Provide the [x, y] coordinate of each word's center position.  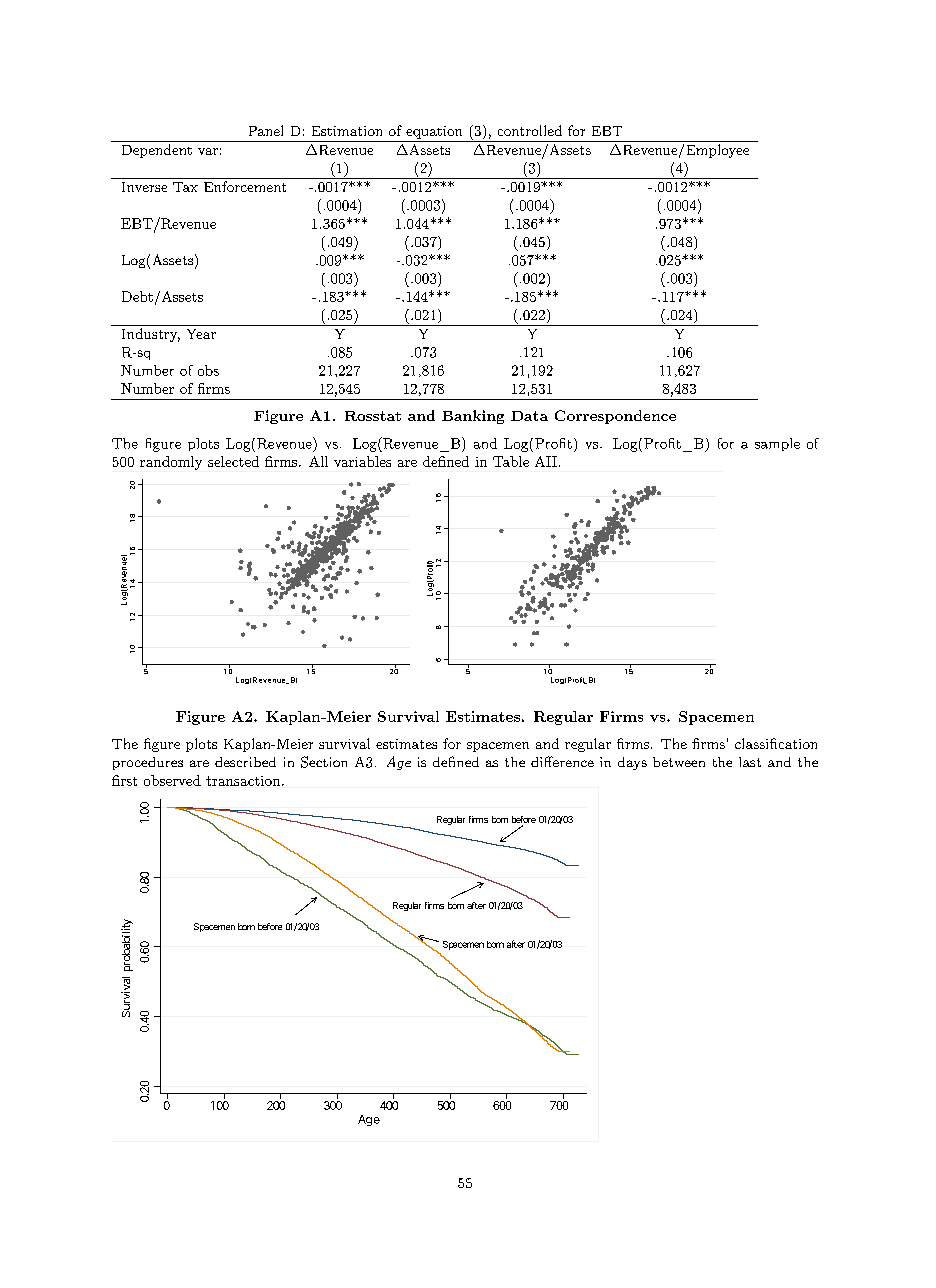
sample [777, 444]
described [245, 762]
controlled [530, 130]
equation [434, 132]
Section [324, 762]
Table [511, 461]
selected [233, 461]
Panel [266, 130]
